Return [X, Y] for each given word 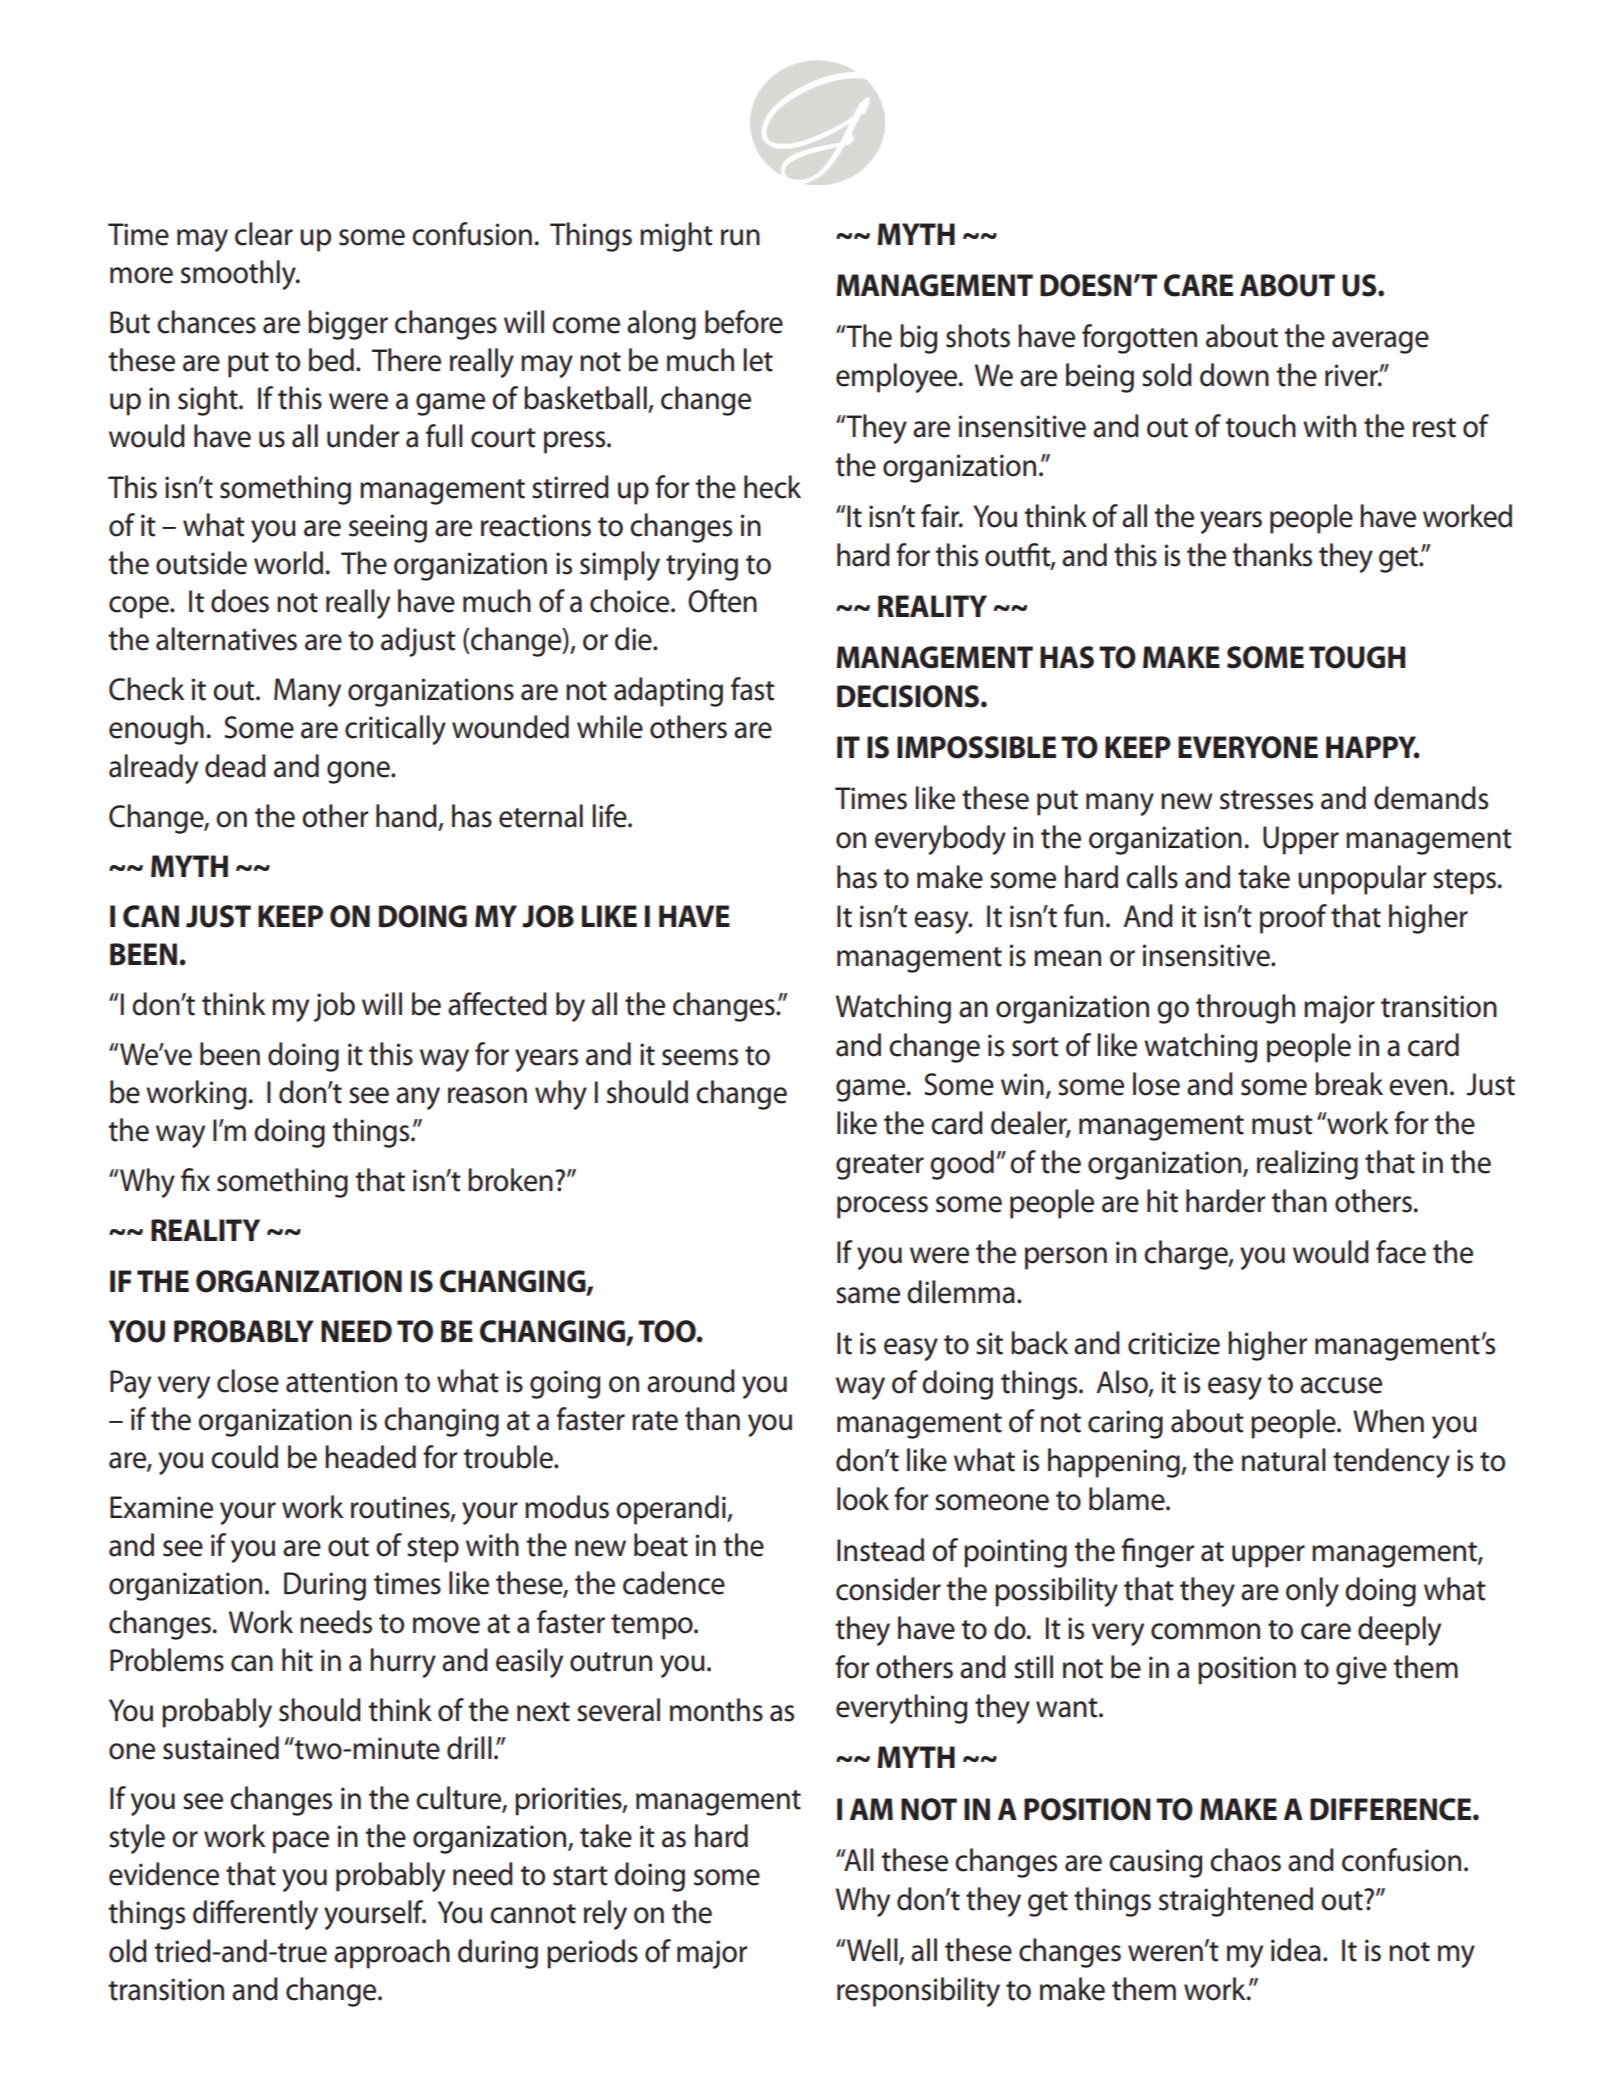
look [863, 1499]
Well [872, 1950]
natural [1284, 1460]
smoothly [239, 275]
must [1282, 1125]
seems [700, 1057]
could [244, 1457]
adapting [668, 692]
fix [195, 1179]
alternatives [226, 639]
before [744, 322]
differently [255, 1915]
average [1380, 342]
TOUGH [1357, 657]
